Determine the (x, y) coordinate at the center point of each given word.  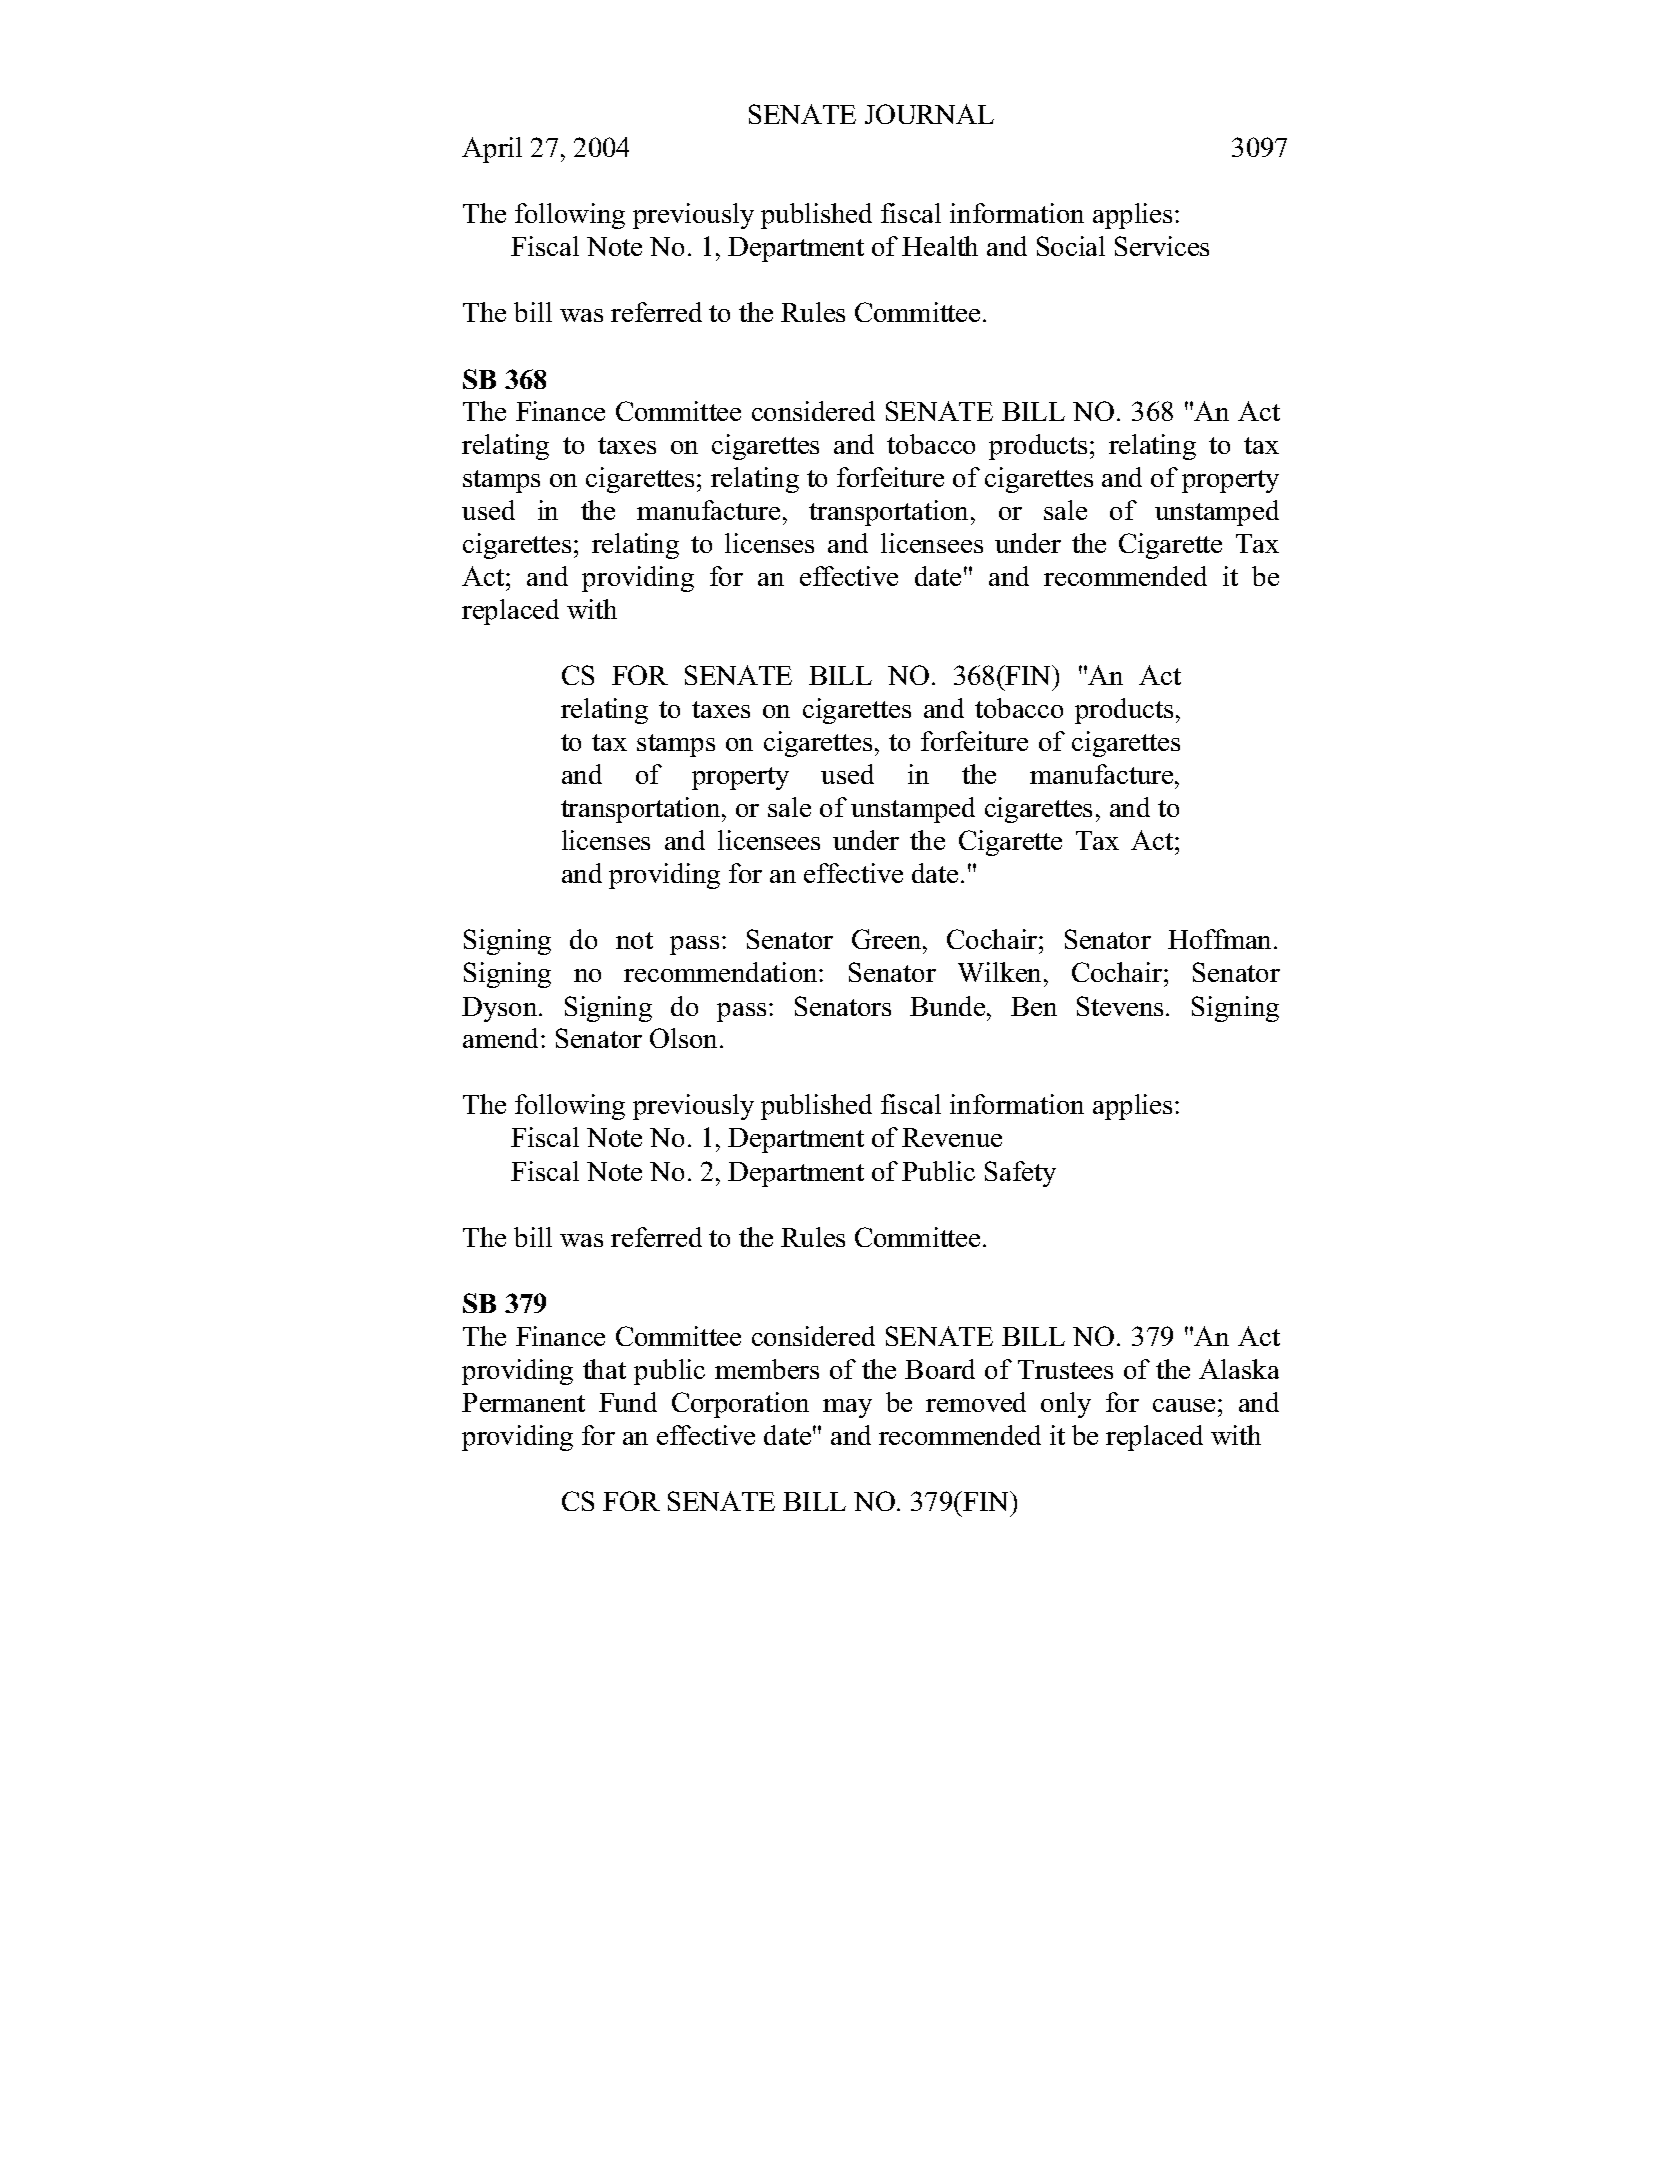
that (604, 1369)
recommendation (722, 972)
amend (502, 1038)
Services (1162, 246)
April (492, 150)
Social (1071, 246)
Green (888, 939)
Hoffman (1221, 939)
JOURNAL (929, 114)
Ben (1034, 1006)
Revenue (952, 1137)
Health (940, 246)
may (847, 1408)
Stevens (1120, 1006)
